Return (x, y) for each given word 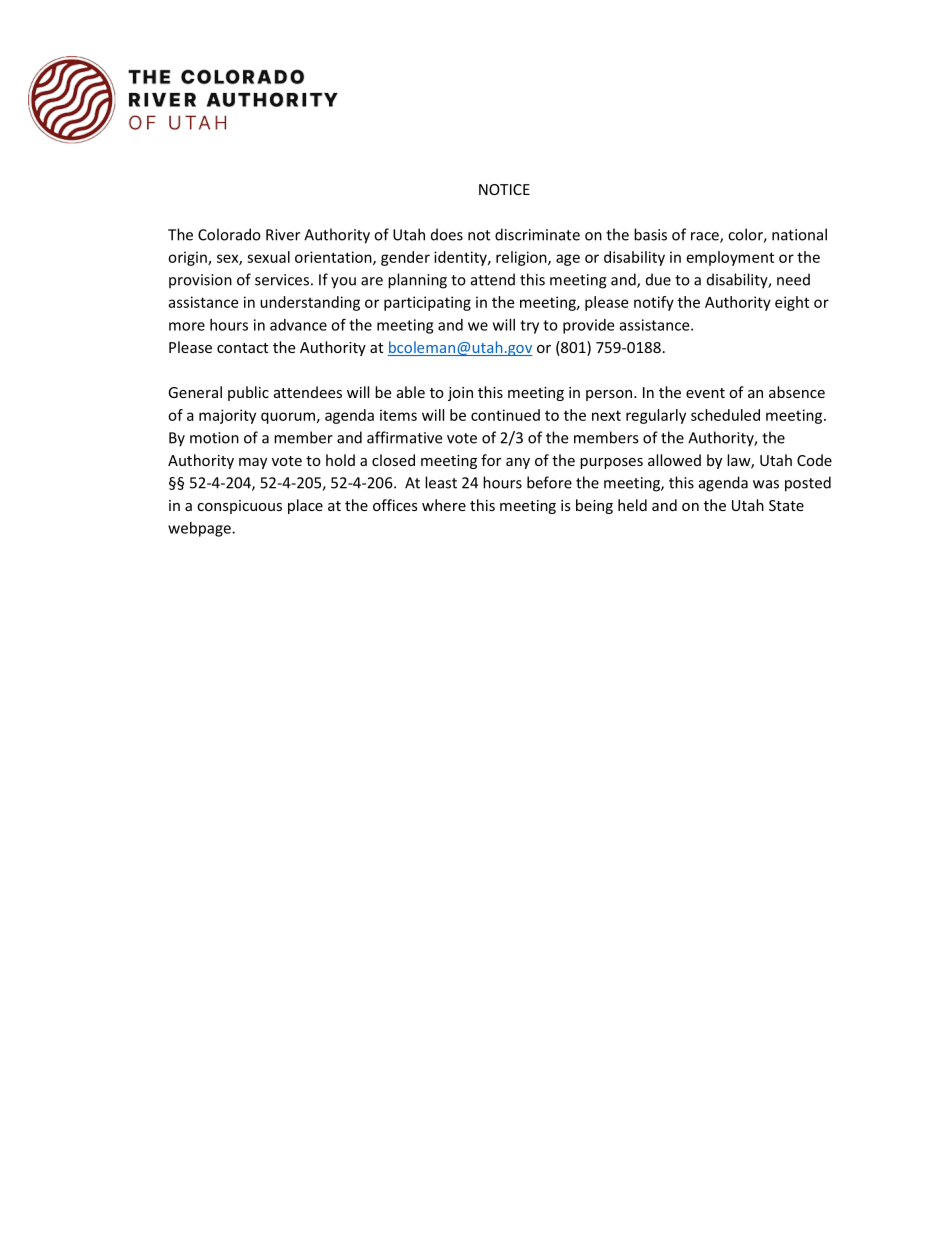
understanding (310, 303)
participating (427, 303)
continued (505, 415)
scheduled (725, 415)
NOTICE (504, 189)
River (283, 235)
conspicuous (239, 507)
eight (792, 303)
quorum (288, 418)
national (799, 234)
